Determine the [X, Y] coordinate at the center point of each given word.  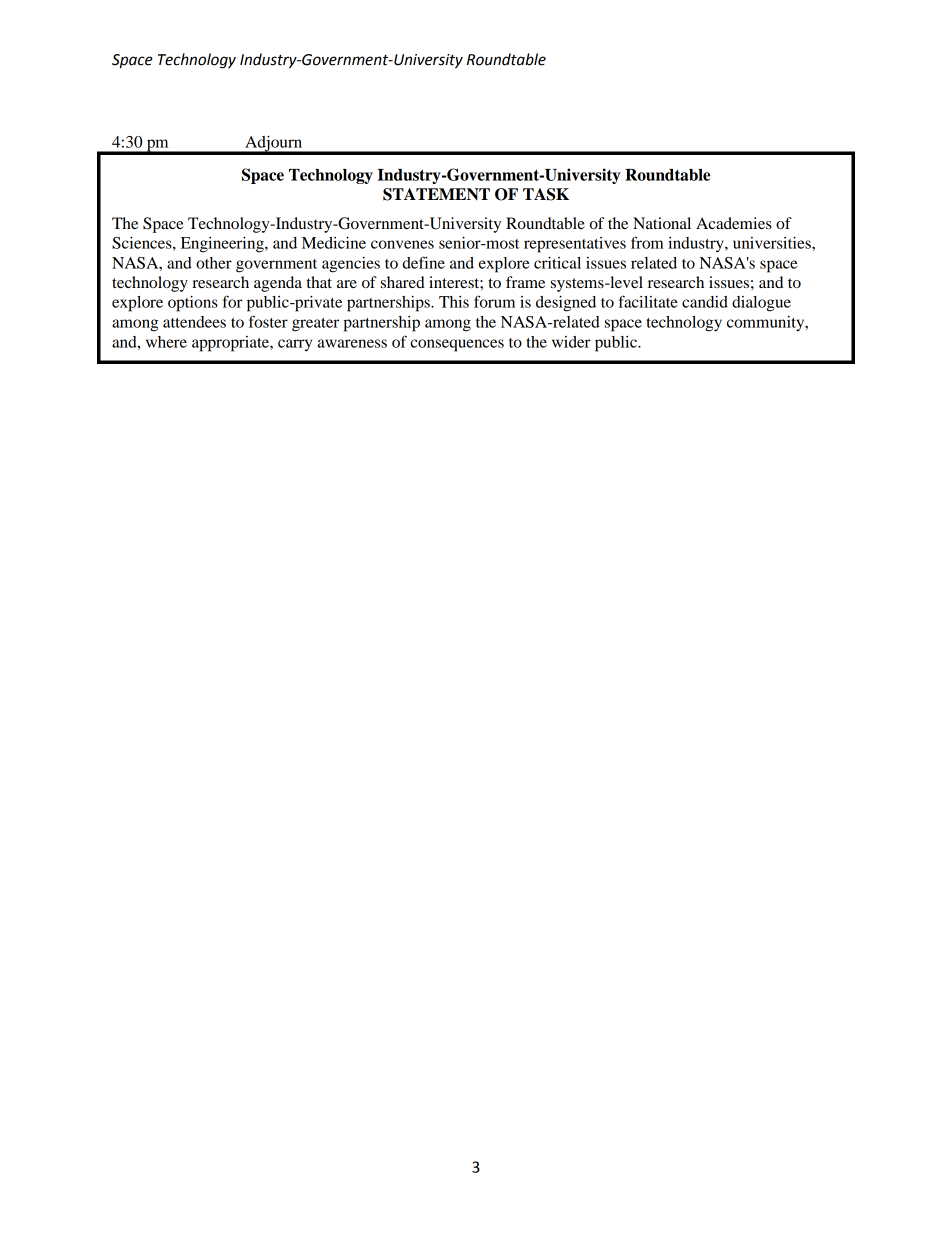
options [193, 304]
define [424, 262]
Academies [734, 223]
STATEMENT [436, 194]
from [647, 242]
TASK [546, 194]
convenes [402, 244]
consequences [457, 345]
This [454, 302]
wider [571, 342]
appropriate [231, 344]
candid [705, 302]
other [214, 263]
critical [557, 263]
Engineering [223, 245]
